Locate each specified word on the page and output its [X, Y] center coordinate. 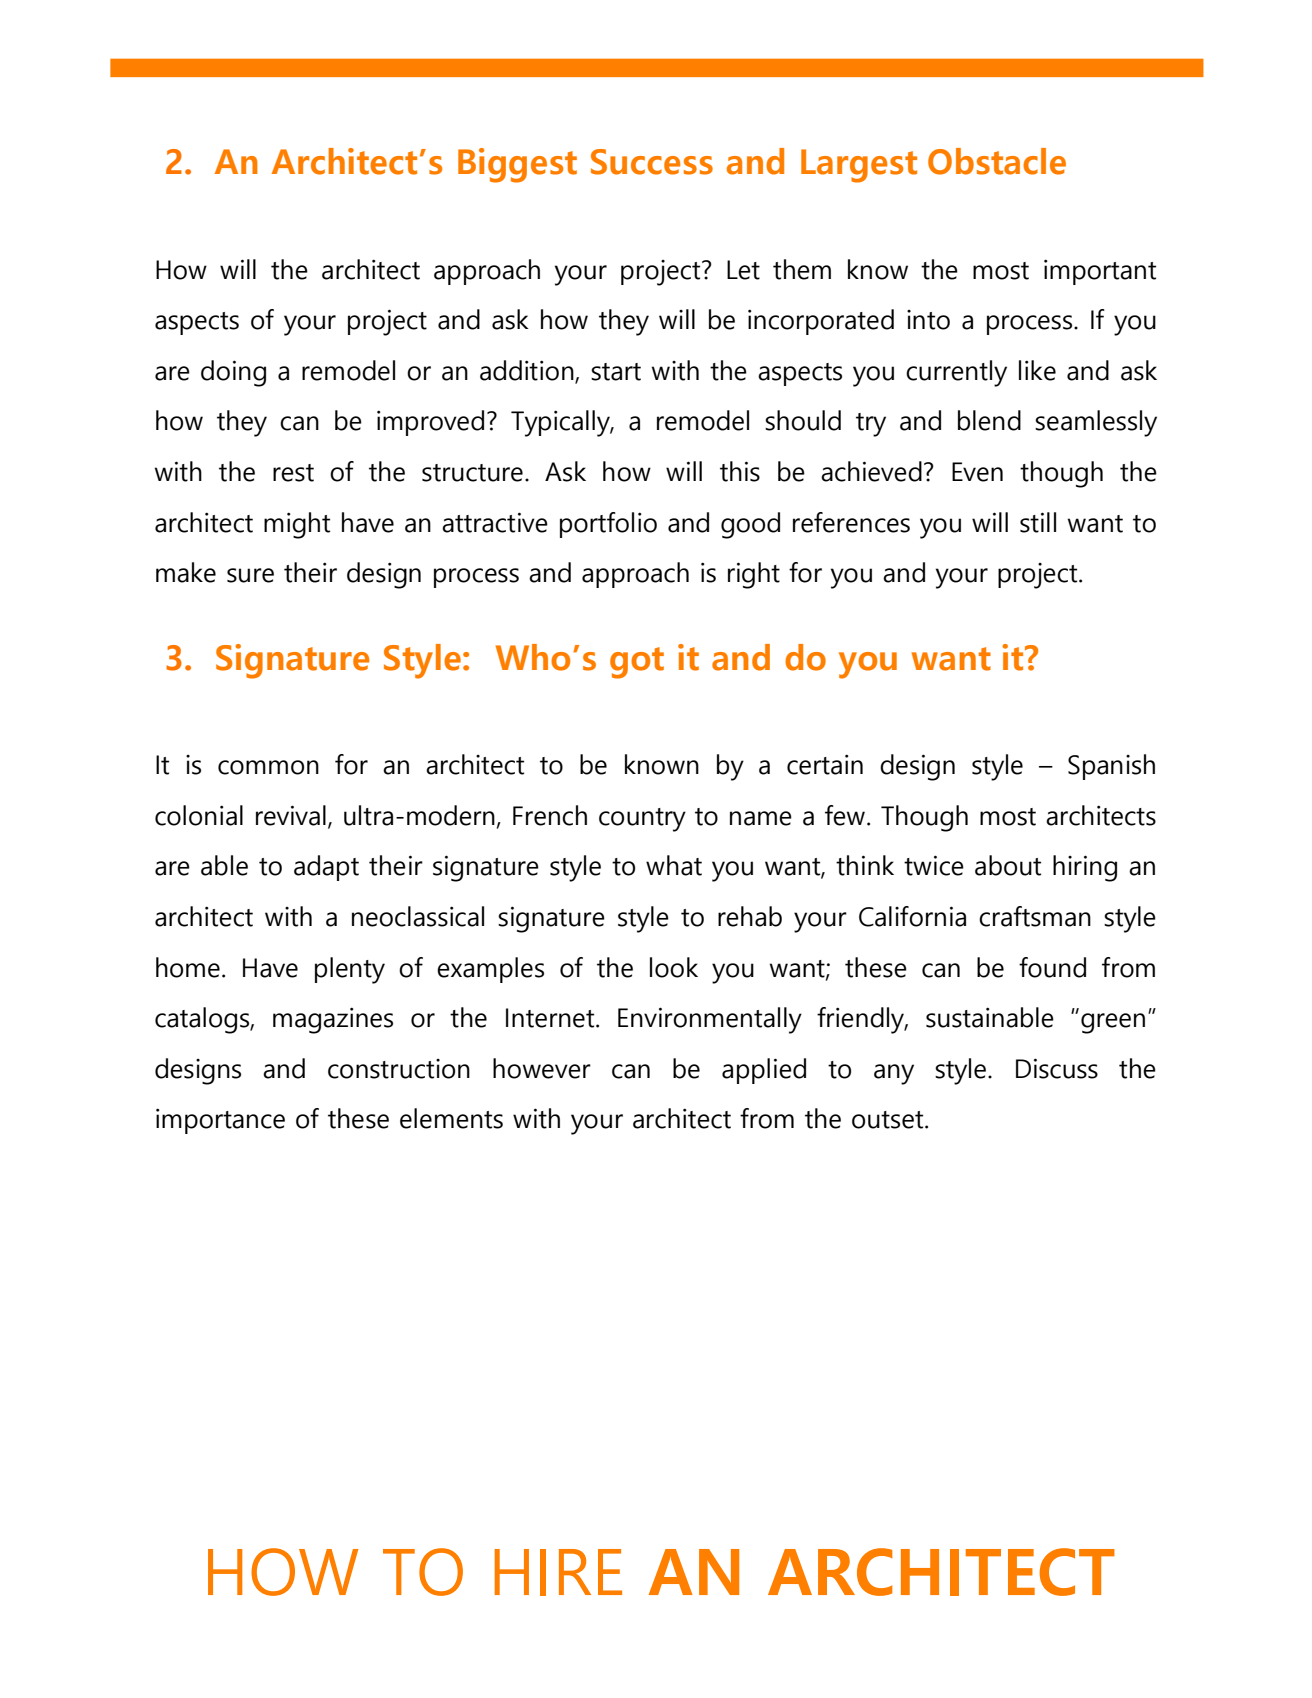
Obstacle [997, 161]
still [1038, 522]
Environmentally [710, 1020]
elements [451, 1118]
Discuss [1057, 1068]
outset [889, 1120]
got [637, 663]
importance [220, 1121]
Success [652, 162]
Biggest [517, 165]
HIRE [558, 1572]
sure [250, 575]
